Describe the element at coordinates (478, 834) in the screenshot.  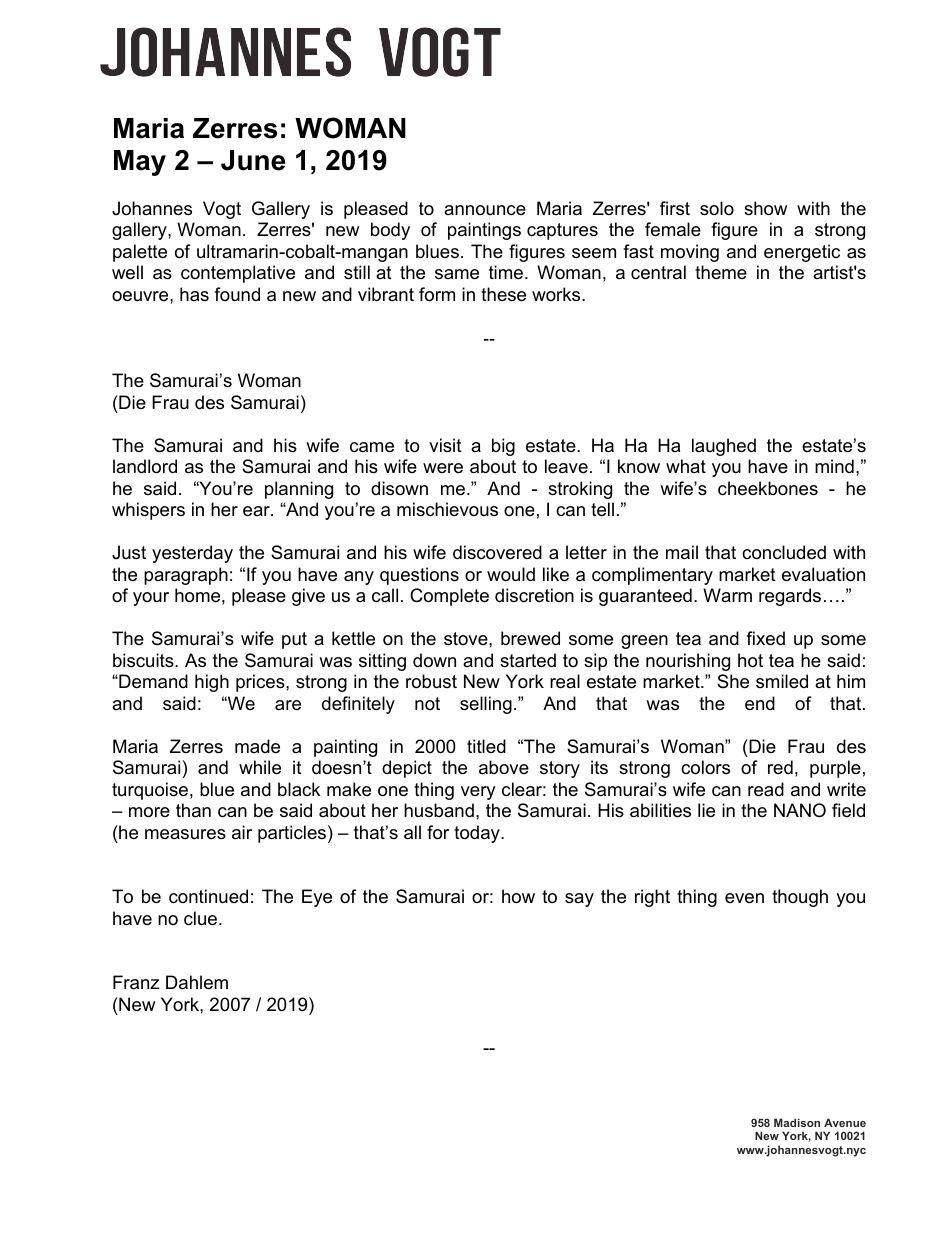
I see `today` at that location.
